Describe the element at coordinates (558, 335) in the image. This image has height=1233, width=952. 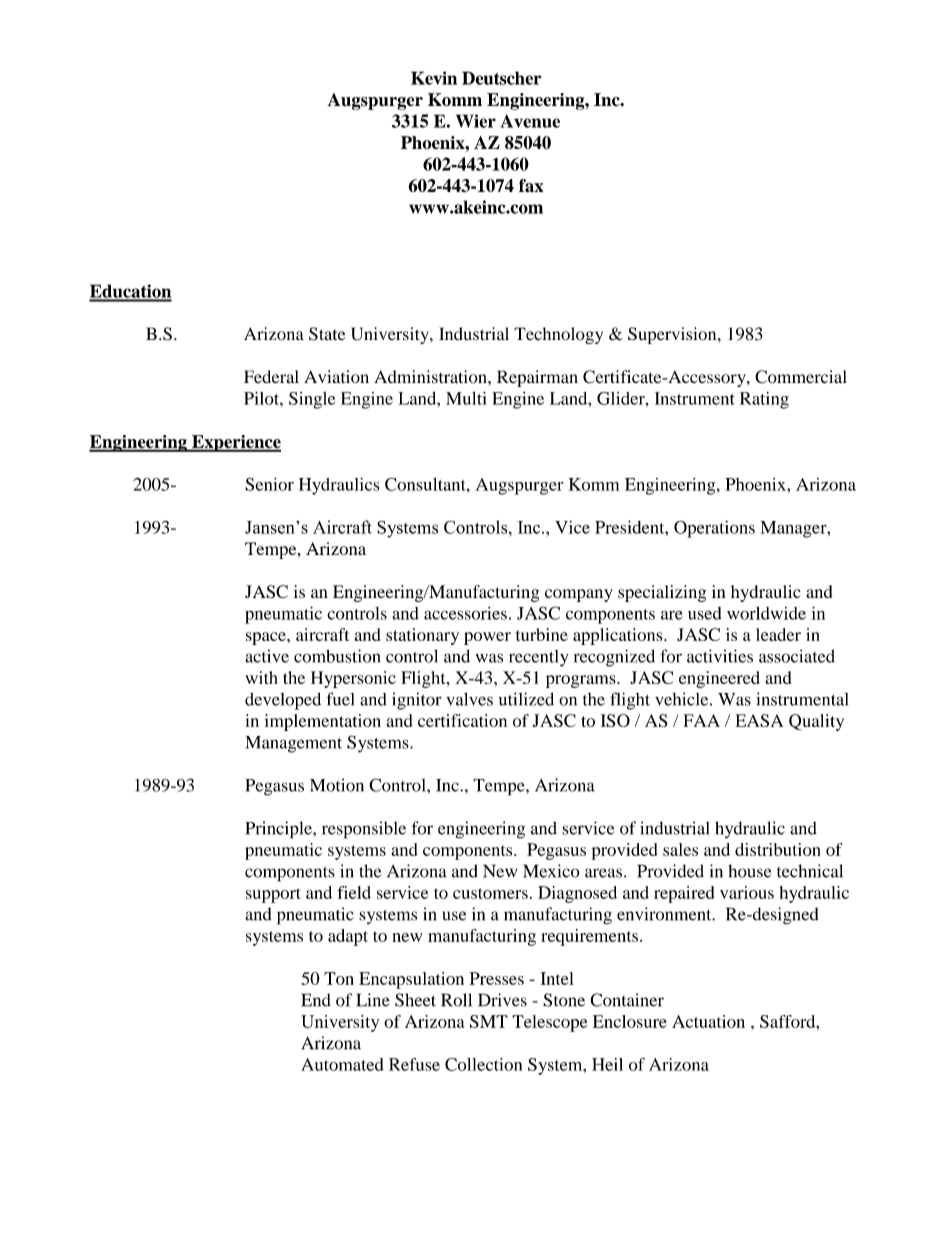
I see `Technology` at that location.
